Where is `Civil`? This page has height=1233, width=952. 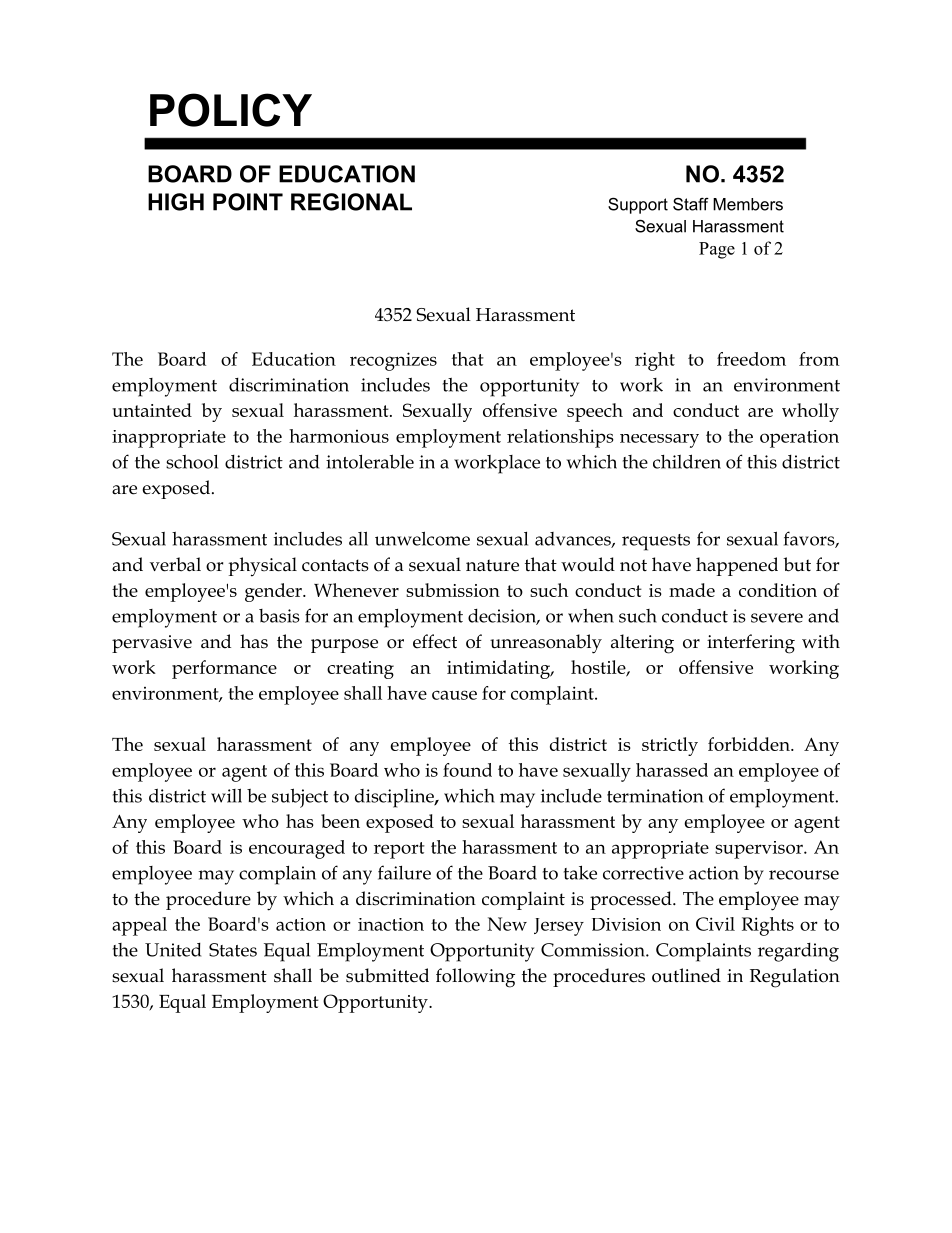 Civil is located at coordinates (715, 924).
